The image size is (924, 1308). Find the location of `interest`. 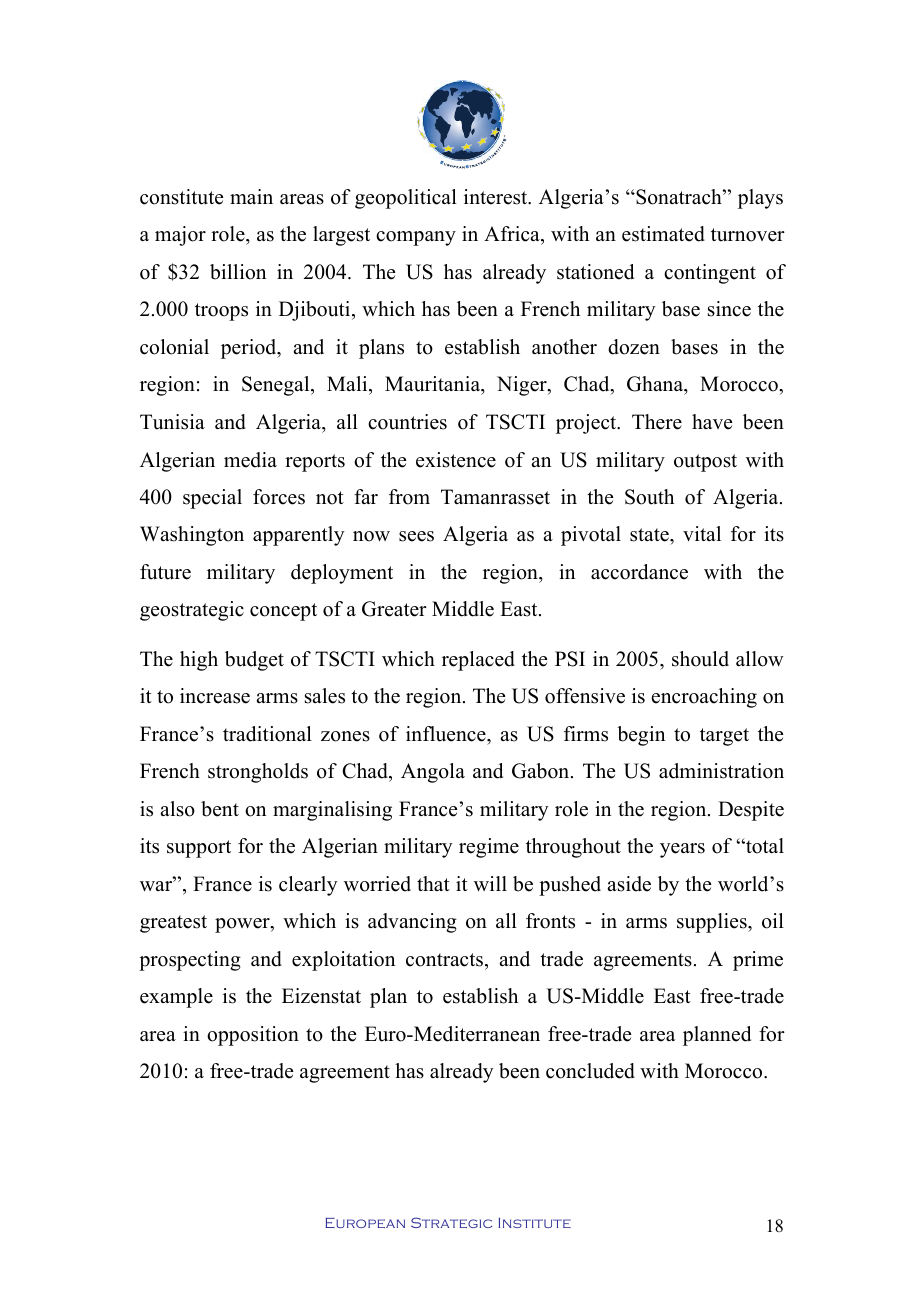

interest is located at coordinates (497, 197).
